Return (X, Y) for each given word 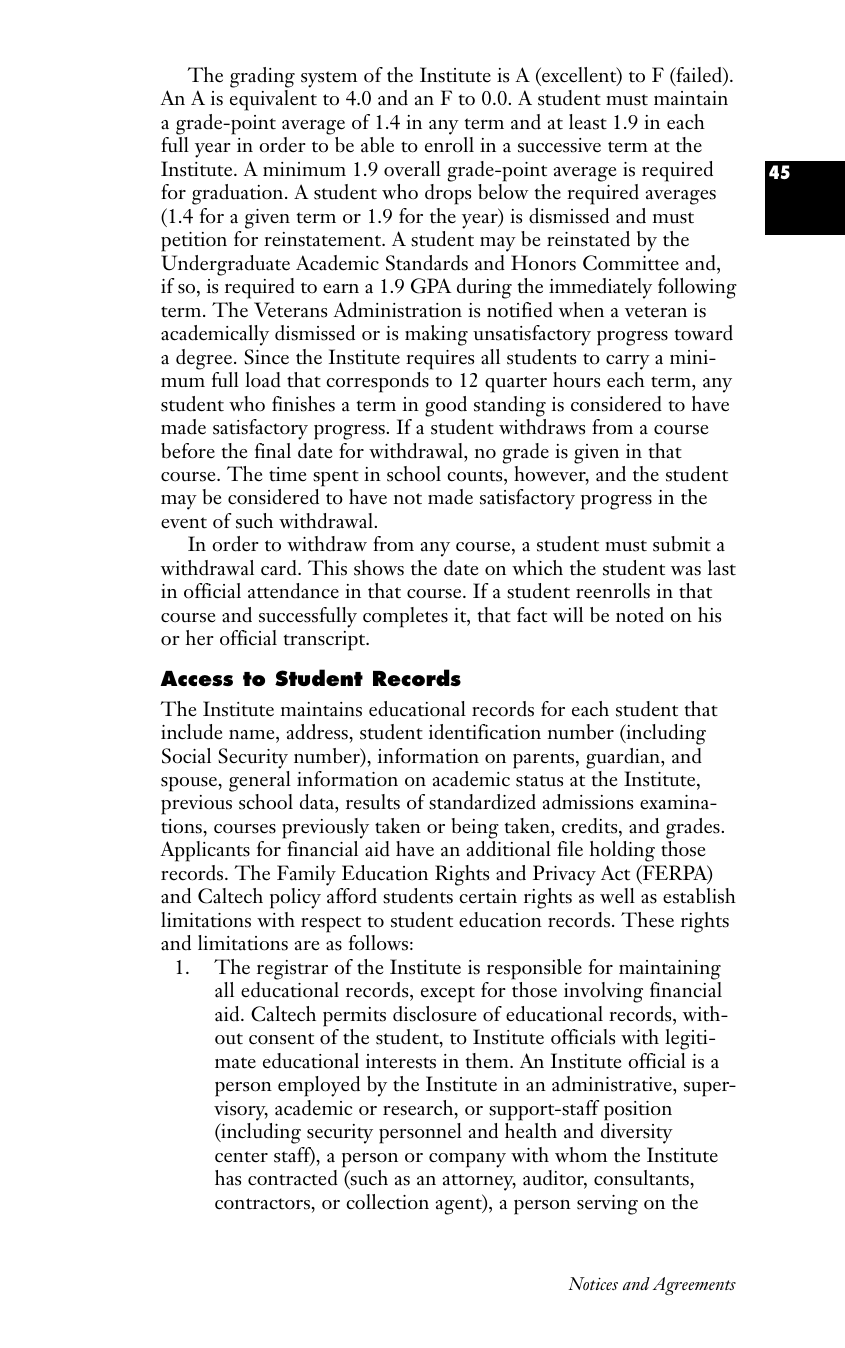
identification (485, 732)
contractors (262, 1204)
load (263, 380)
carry (628, 362)
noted (640, 615)
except (448, 994)
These (647, 920)
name (253, 735)
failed (699, 76)
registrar (292, 970)
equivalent (273, 100)
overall (412, 169)
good (446, 406)
